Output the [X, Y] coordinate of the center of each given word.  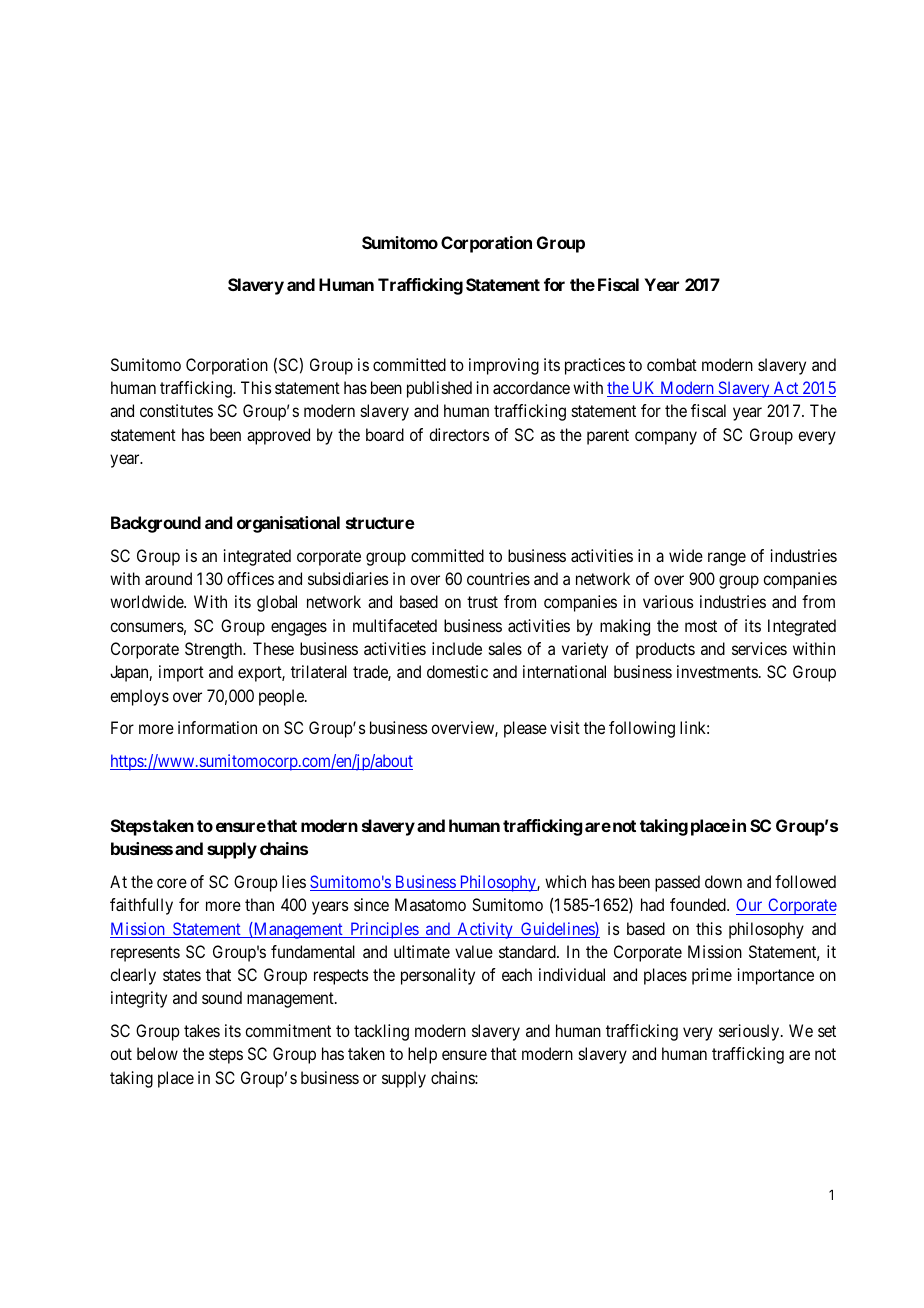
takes [202, 1030]
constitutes [176, 410]
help [422, 1055]
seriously [750, 1032]
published [439, 389]
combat [672, 364]
